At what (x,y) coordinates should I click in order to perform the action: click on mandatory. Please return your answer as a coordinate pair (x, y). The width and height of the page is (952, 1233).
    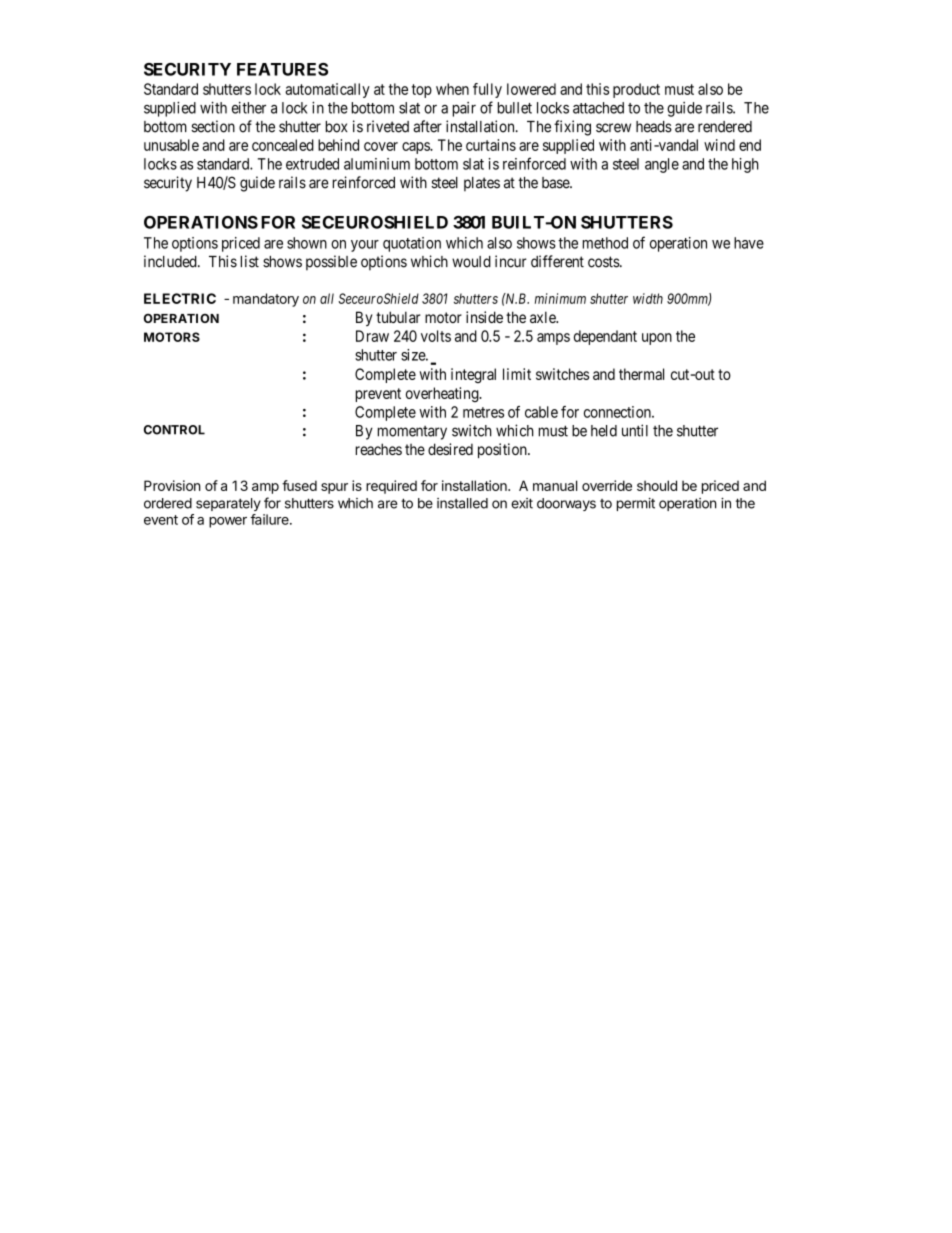
    Looking at the image, I should click on (266, 300).
